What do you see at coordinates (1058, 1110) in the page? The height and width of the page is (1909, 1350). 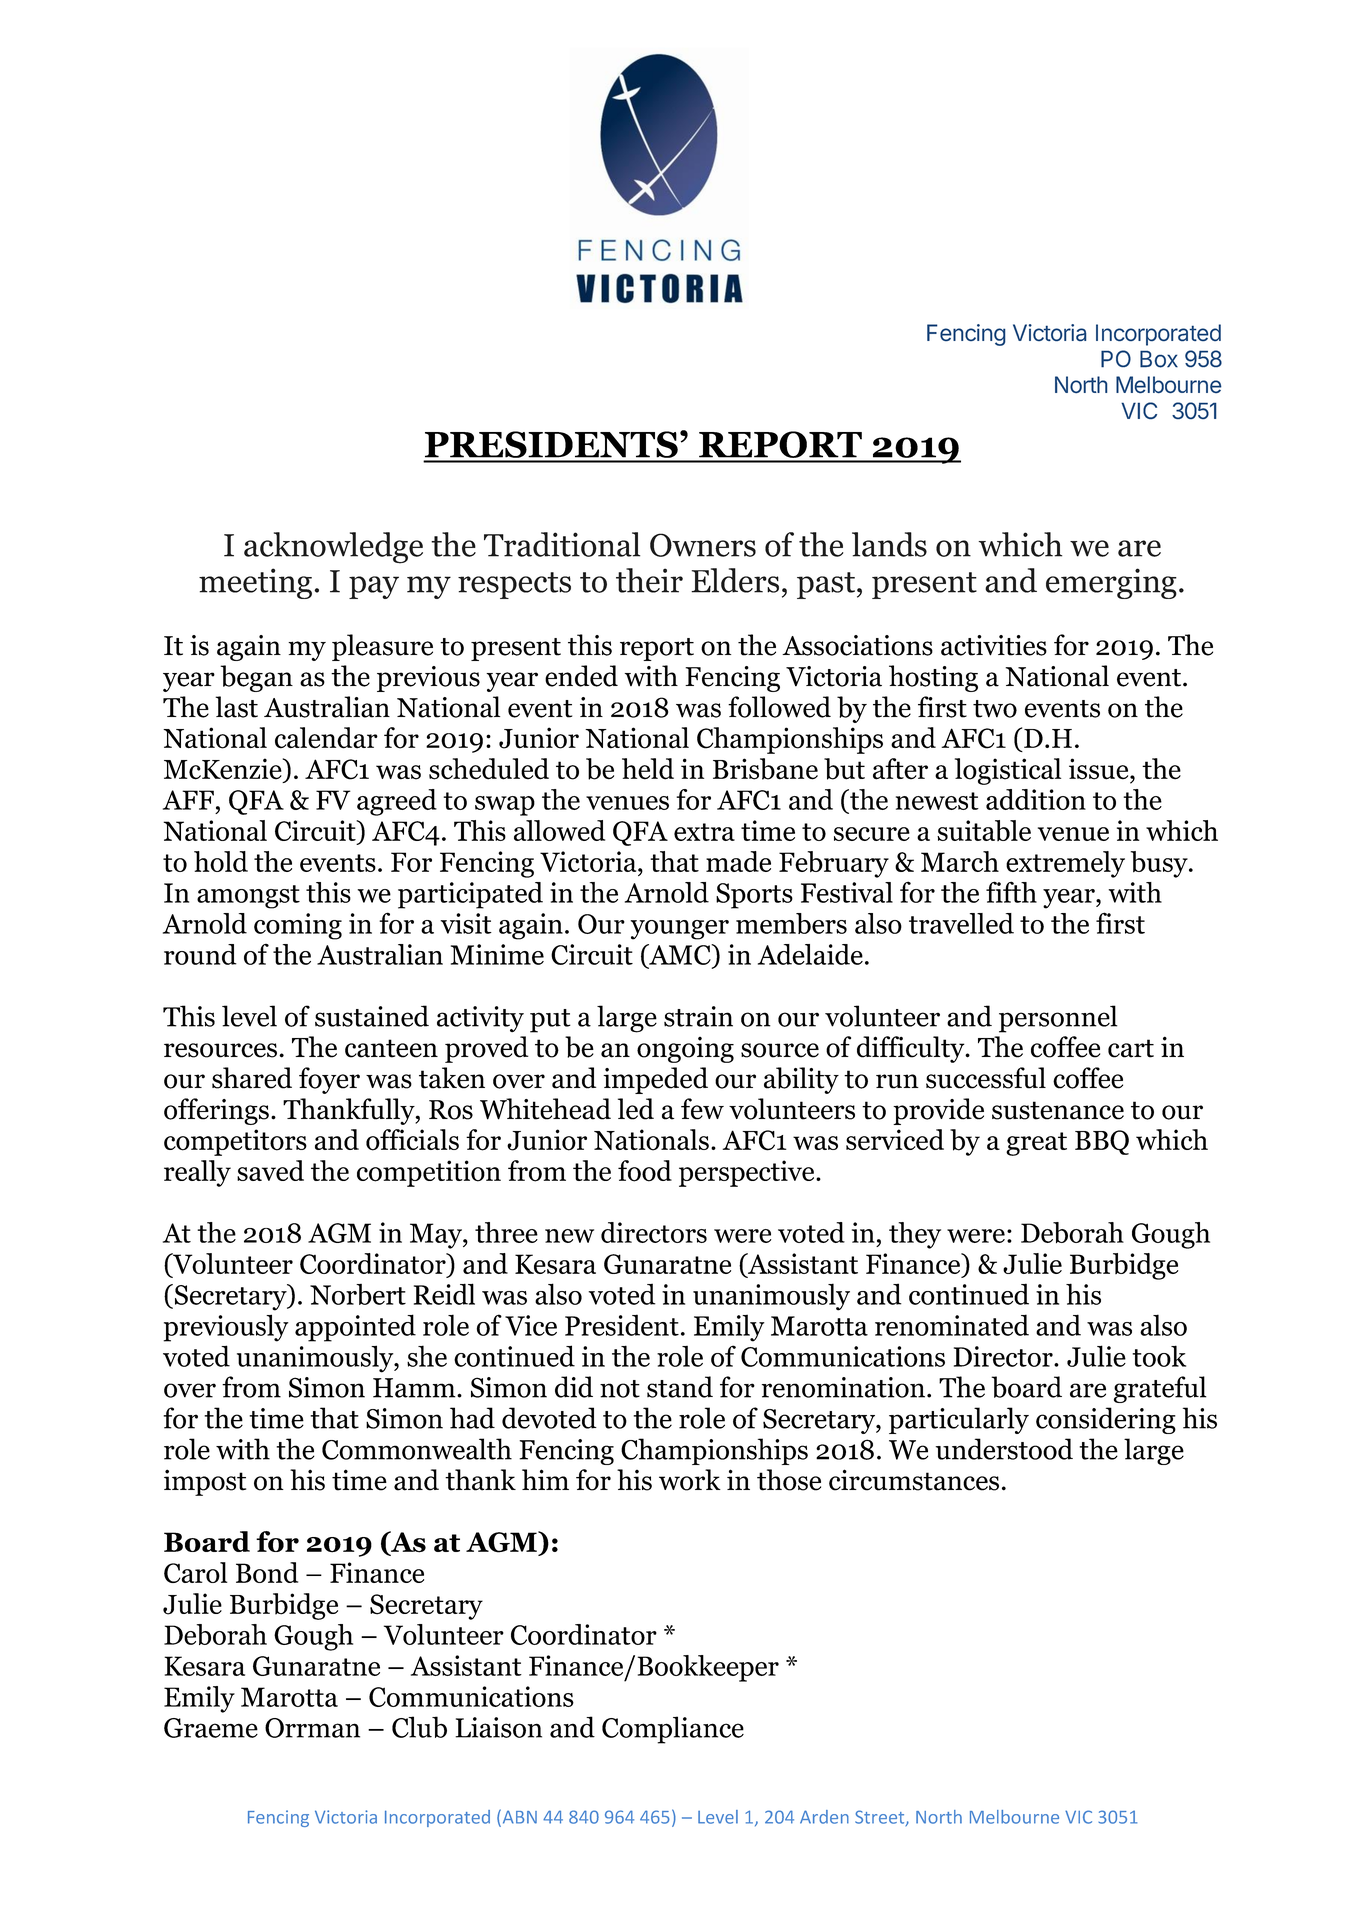 I see `sustenance` at bounding box center [1058, 1110].
